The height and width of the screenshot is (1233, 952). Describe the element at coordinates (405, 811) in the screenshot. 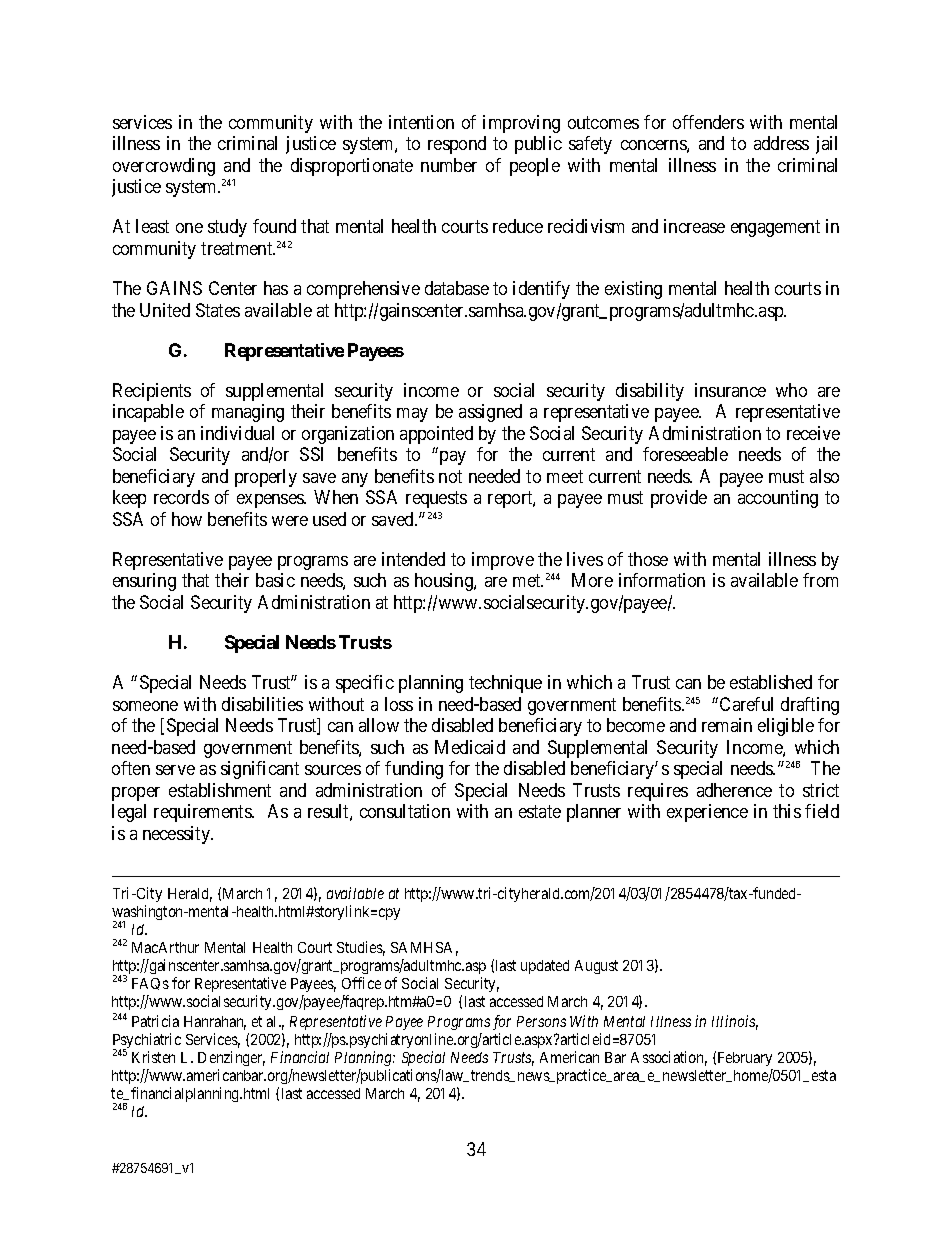

I see `consultation` at that location.
